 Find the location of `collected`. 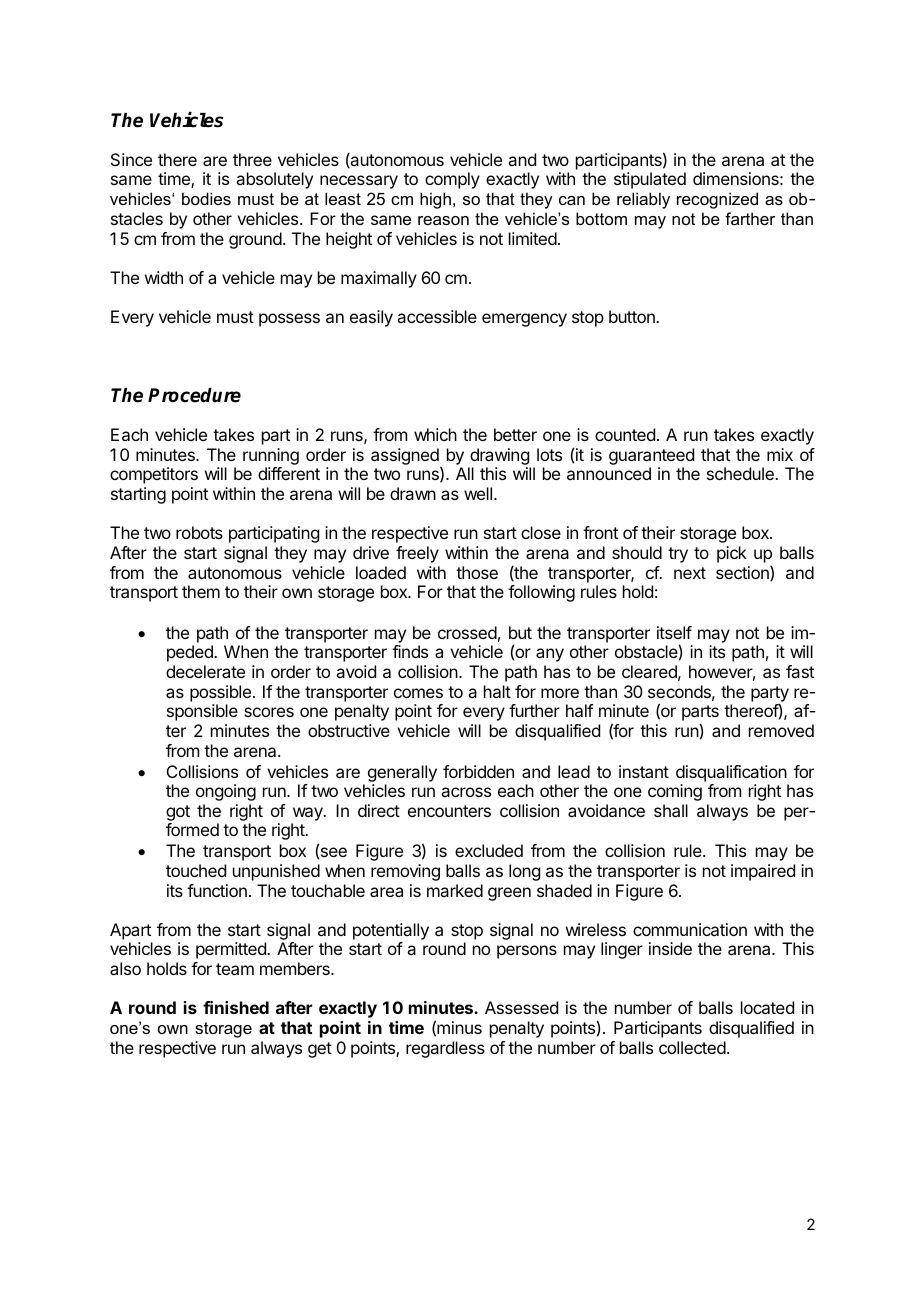

collected is located at coordinates (692, 1047).
